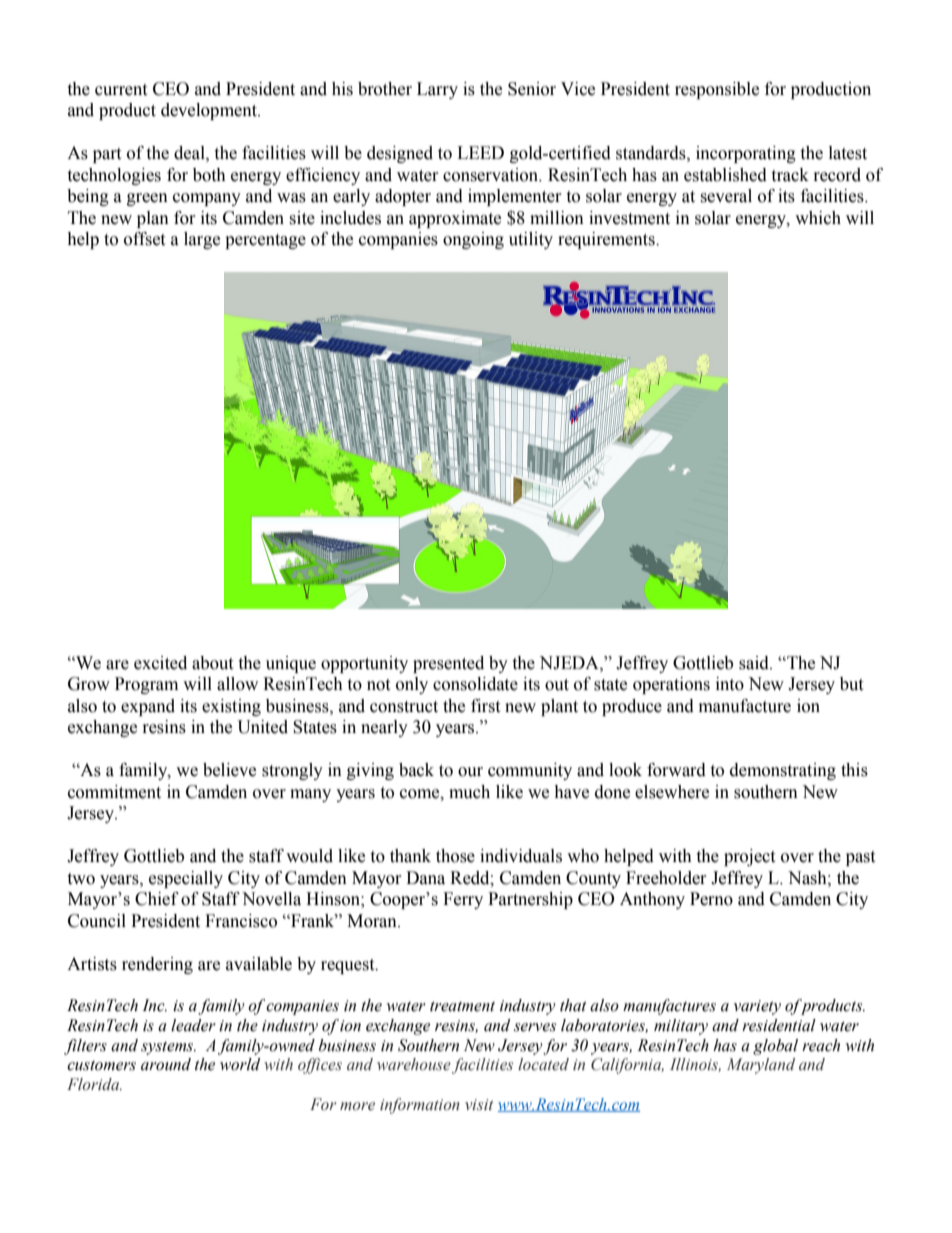 Image resolution: width=952 pixels, height=1233 pixels. I want to click on believe, so click(229, 770).
